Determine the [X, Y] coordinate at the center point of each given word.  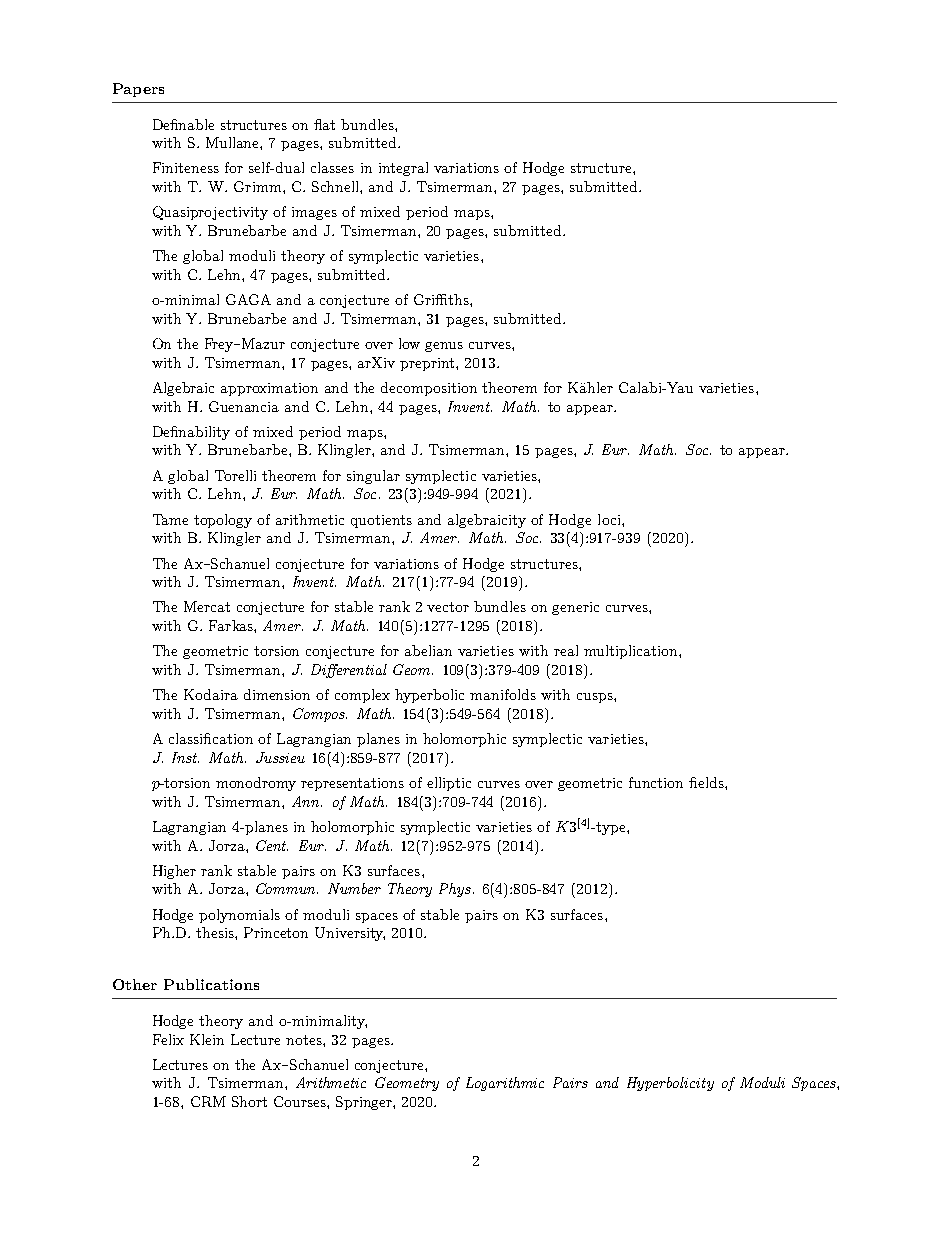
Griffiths [442, 299]
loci [610, 519]
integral [403, 169]
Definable [183, 124]
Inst [185, 757]
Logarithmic [505, 1084]
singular [373, 477]
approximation [269, 389]
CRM [208, 1101]
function [656, 782]
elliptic [449, 784]
